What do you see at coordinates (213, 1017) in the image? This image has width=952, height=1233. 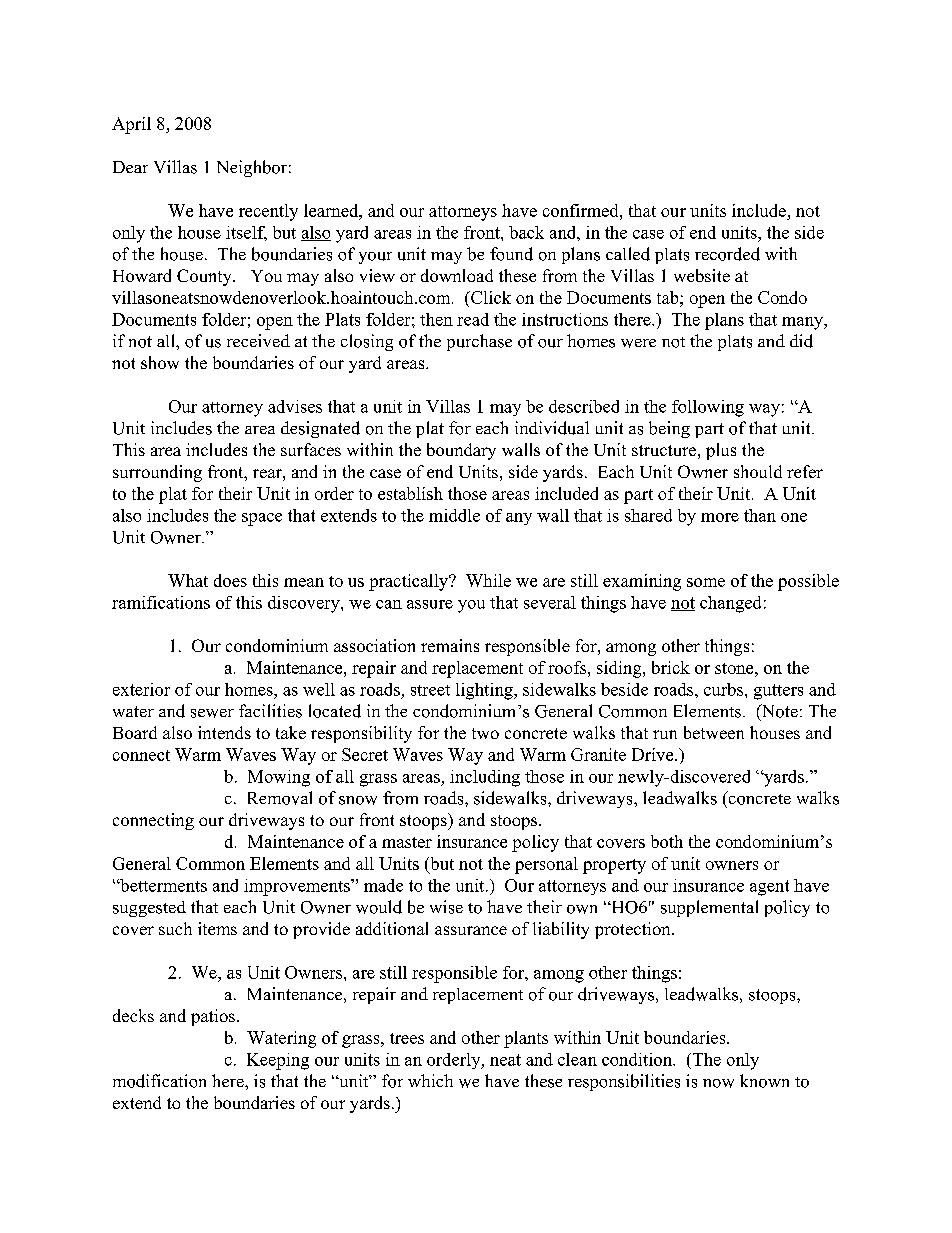 I see `patios` at bounding box center [213, 1017].
